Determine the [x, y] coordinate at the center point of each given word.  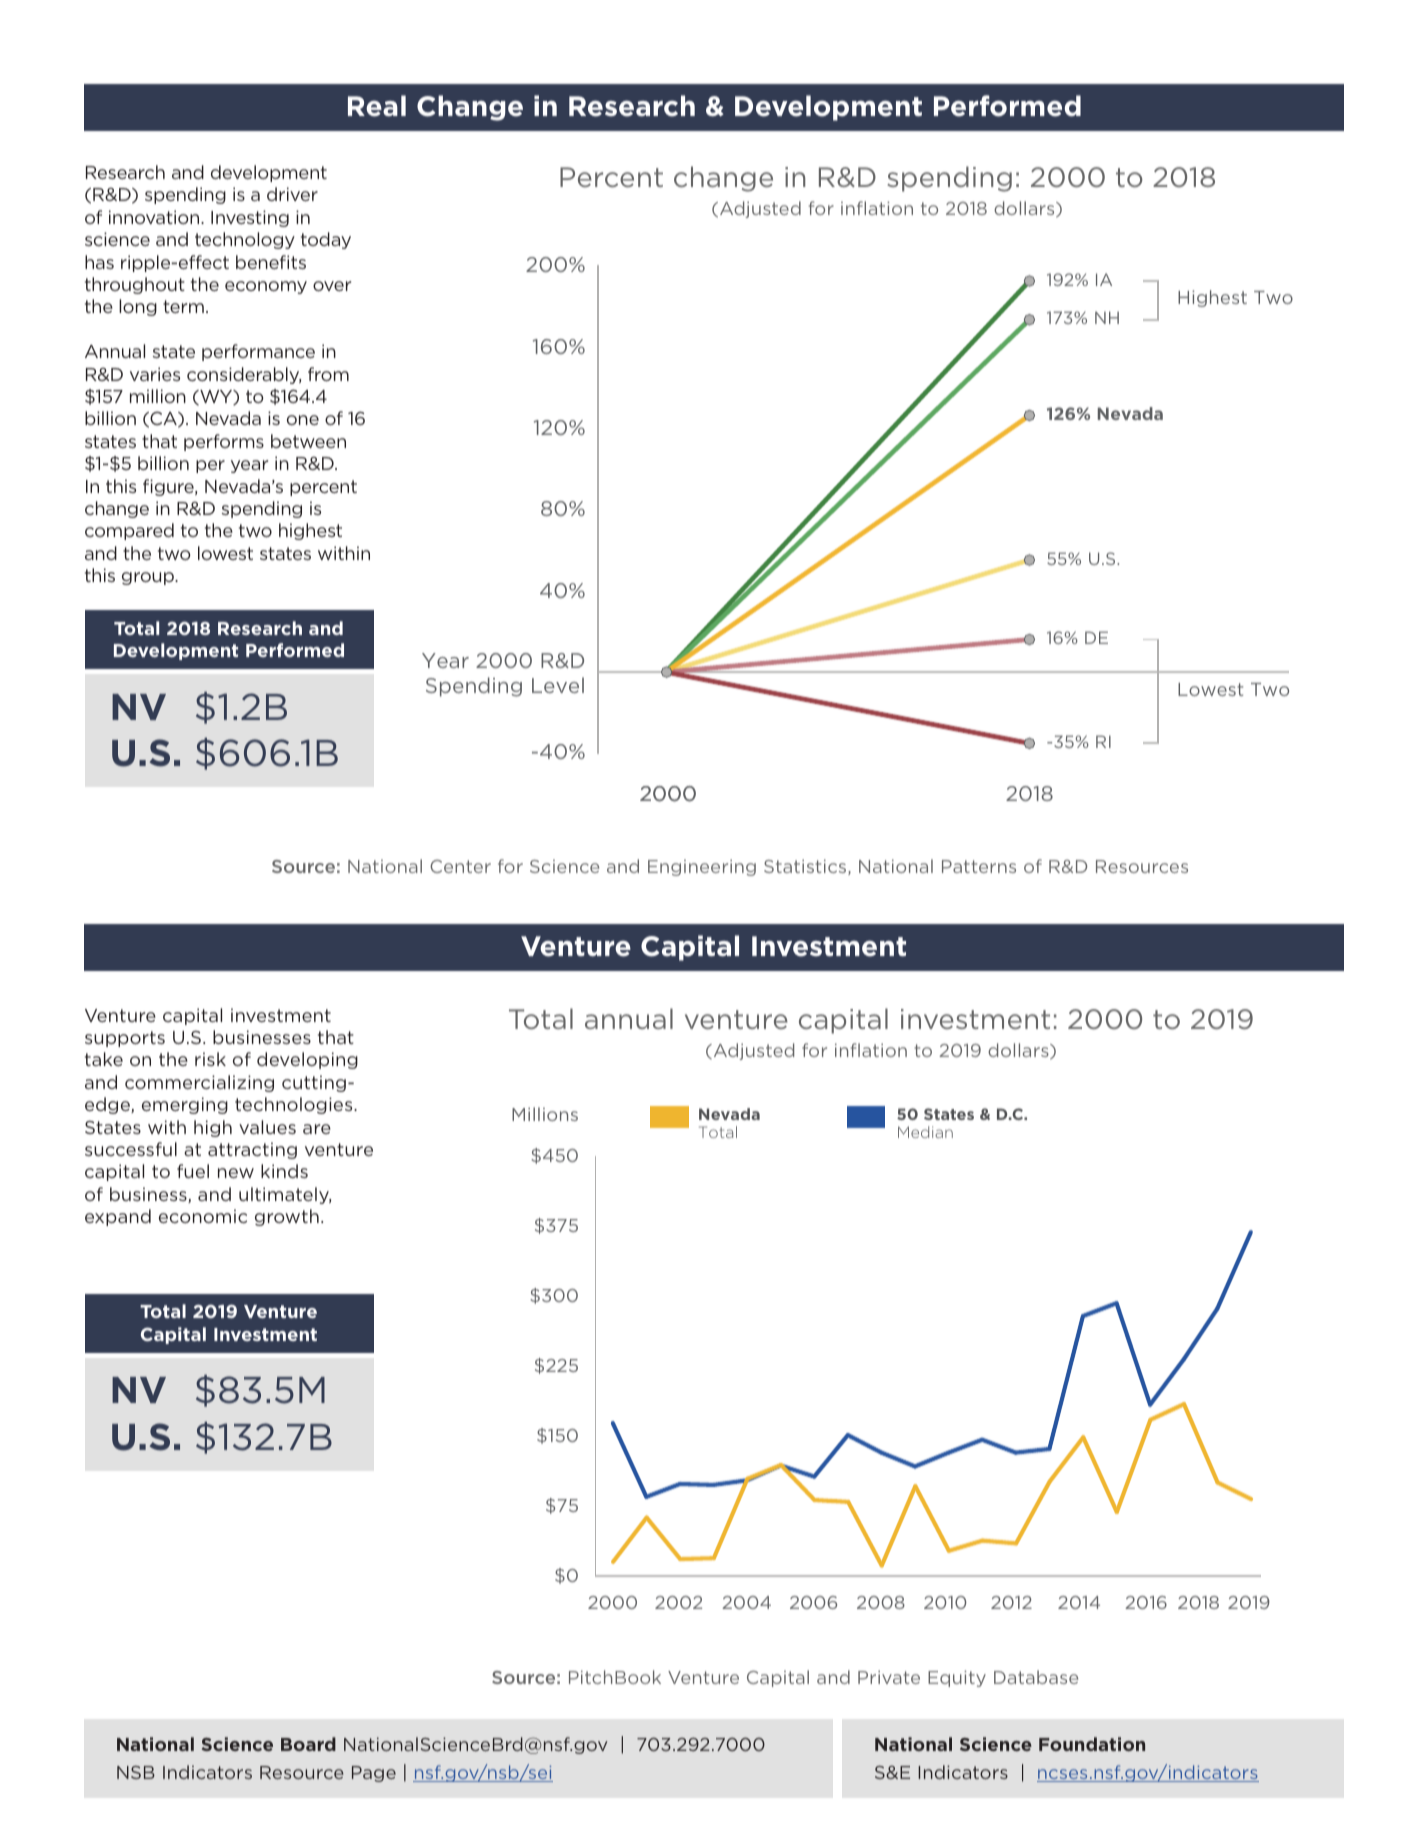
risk [210, 1059]
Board [308, 1744]
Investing [250, 218]
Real [377, 106]
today [326, 240]
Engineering [702, 867]
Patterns [979, 866]
